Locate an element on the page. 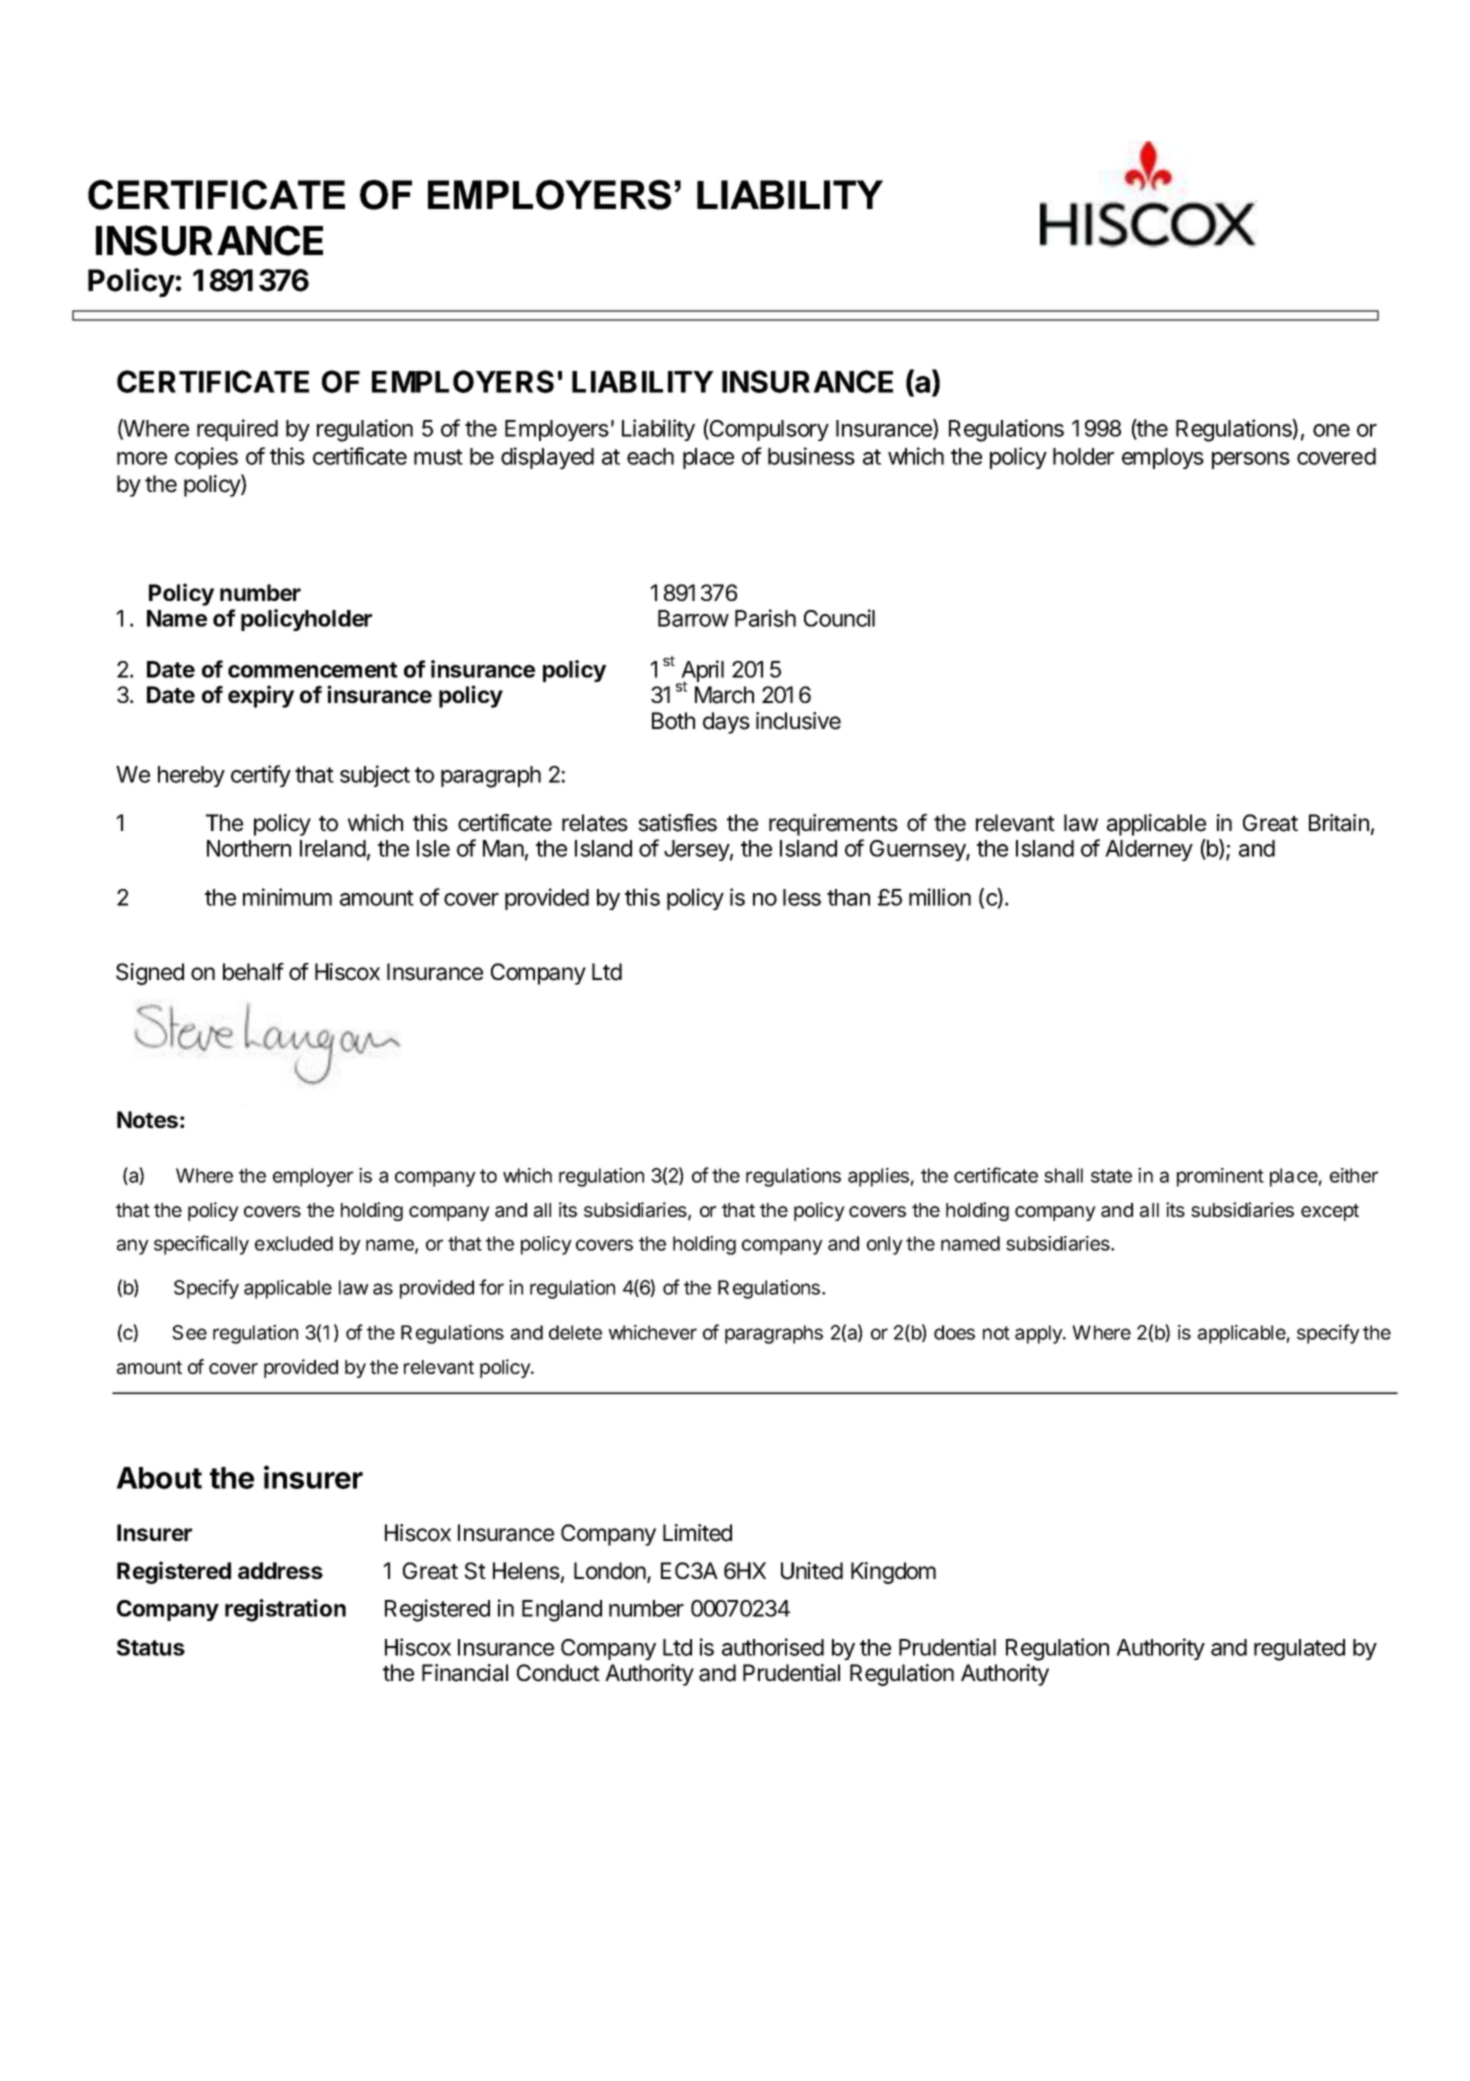 Image resolution: width=1470 pixels, height=2081 pixels. minimum is located at coordinates (287, 897).
